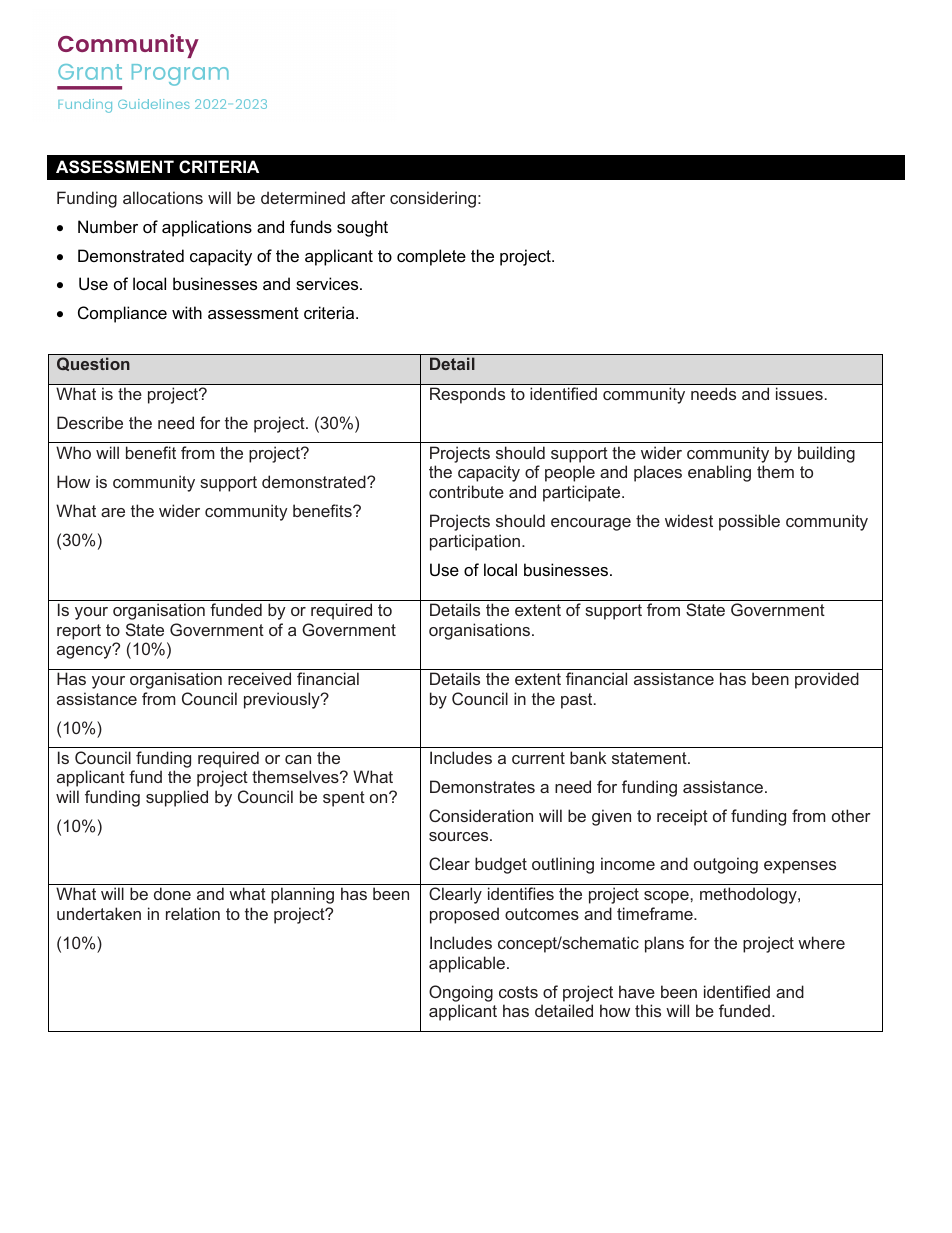 The width and height of the screenshot is (952, 1233). Describe the element at coordinates (193, 913) in the screenshot. I see `relation` at that location.
